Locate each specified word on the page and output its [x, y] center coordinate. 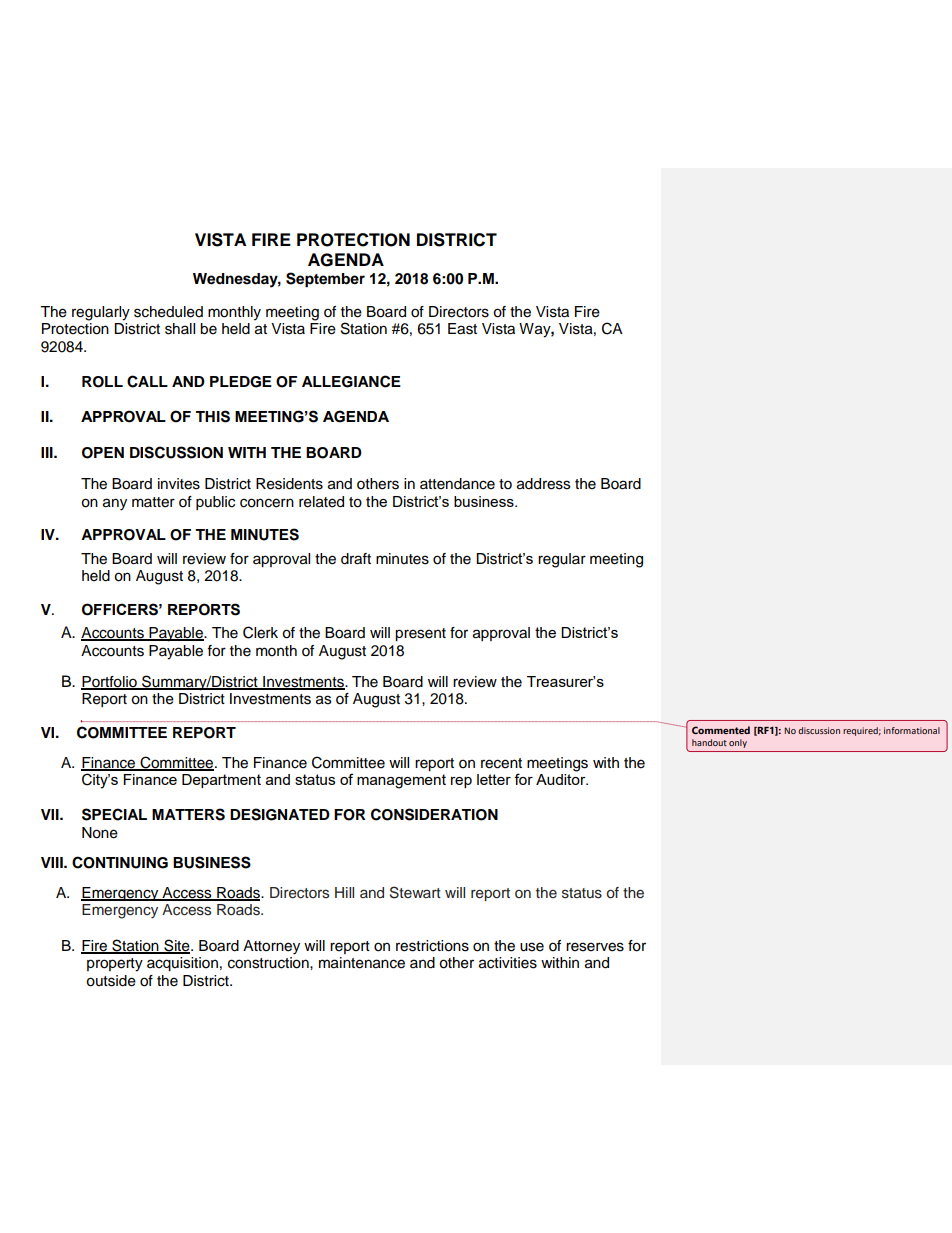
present [420, 634]
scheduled [168, 312]
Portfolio [110, 682]
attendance [457, 484]
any [115, 504]
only [738, 743]
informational [912, 730]
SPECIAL [114, 814]
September [325, 280]
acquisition [182, 964]
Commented [721, 730]
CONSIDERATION [434, 814]
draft [356, 559]
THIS [213, 416]
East [462, 329]
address [543, 484]
